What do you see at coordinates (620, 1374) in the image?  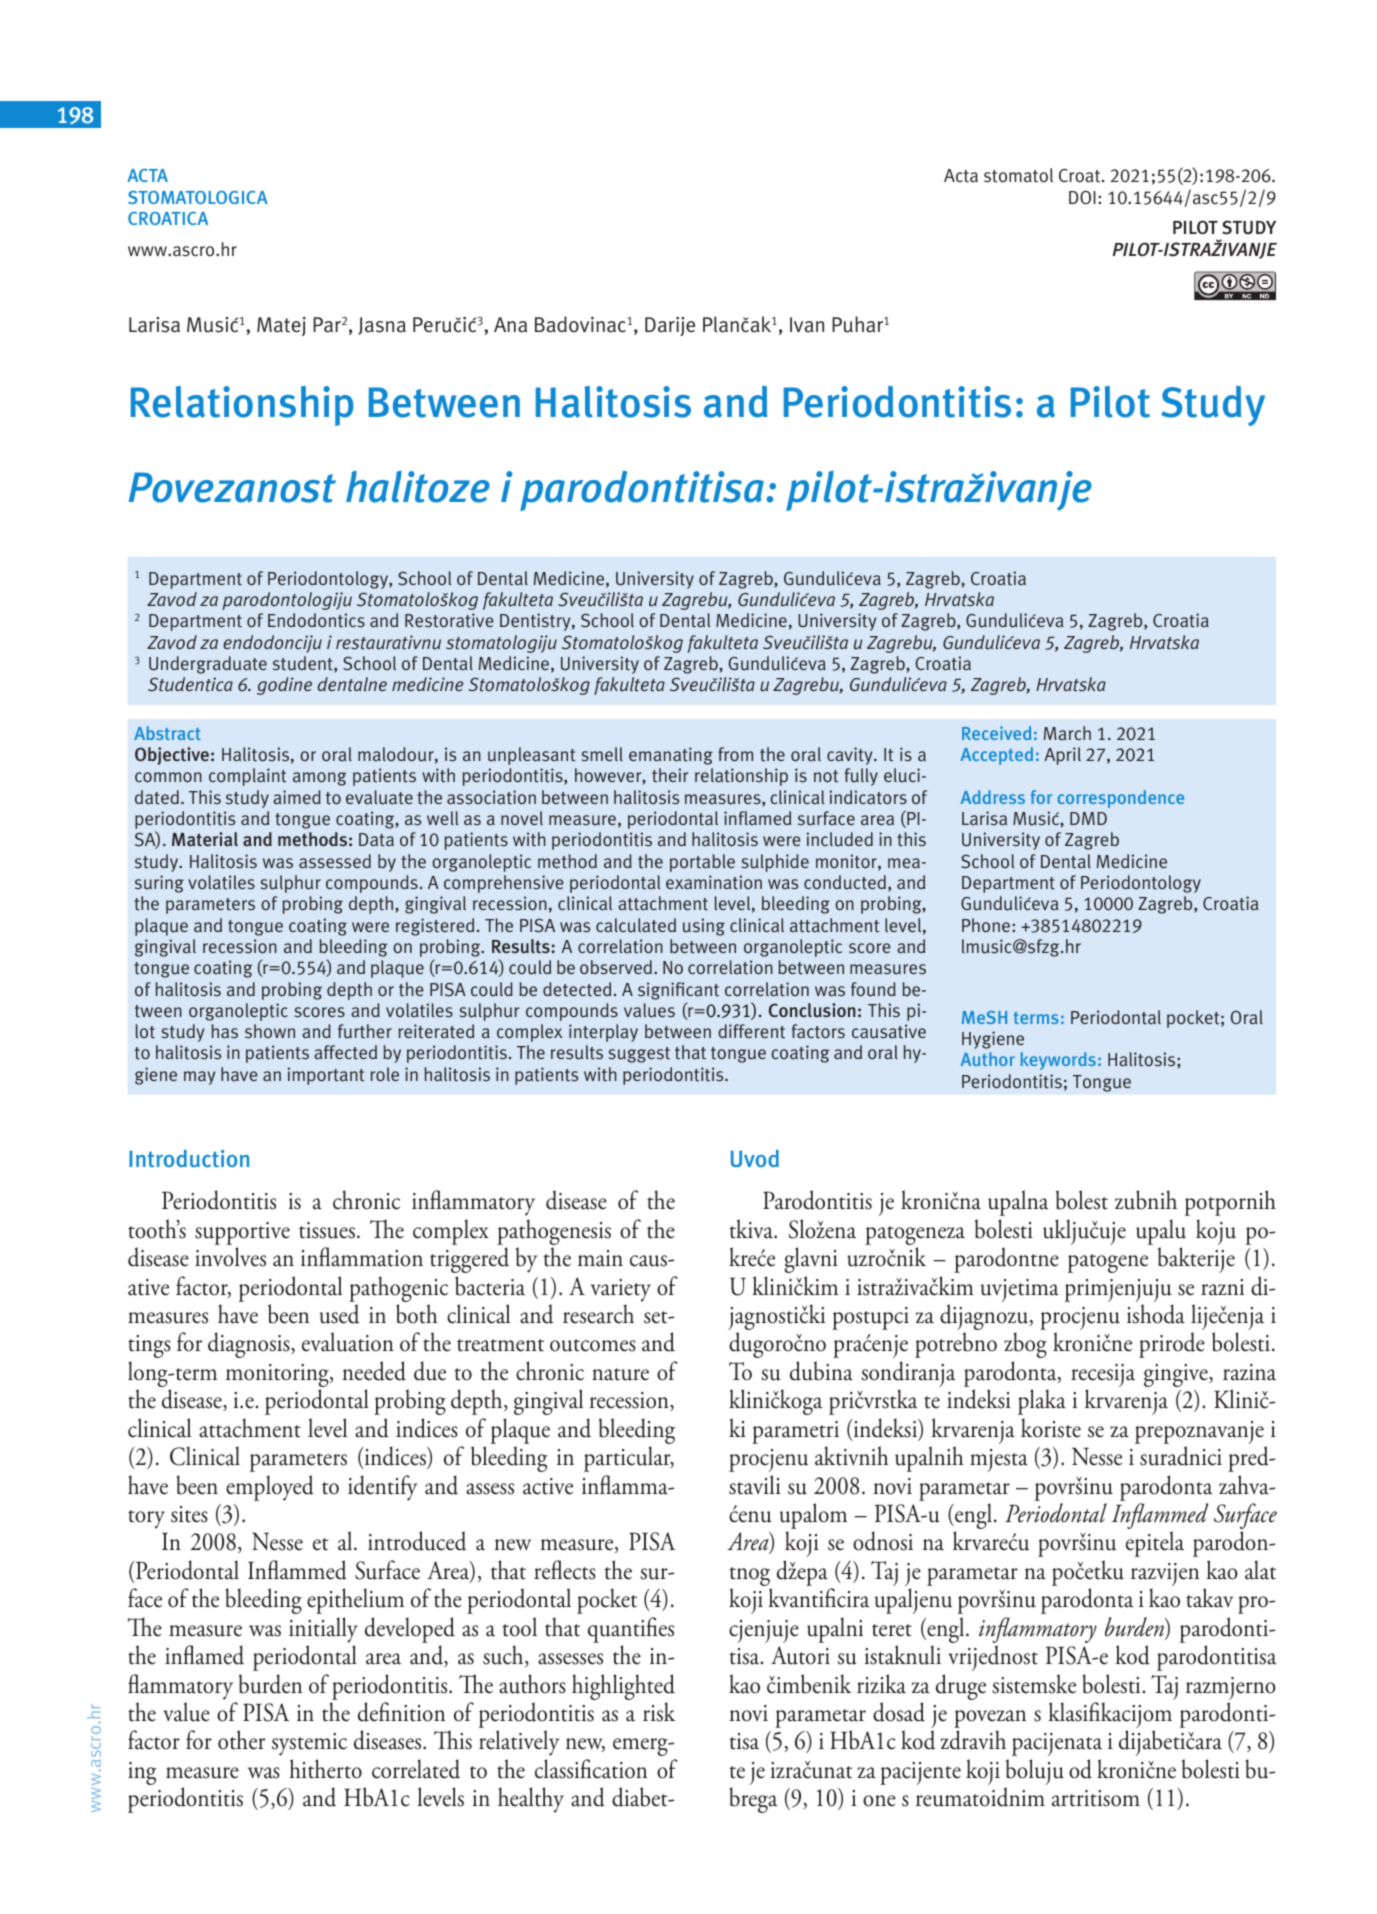 I see `nature` at bounding box center [620, 1374].
